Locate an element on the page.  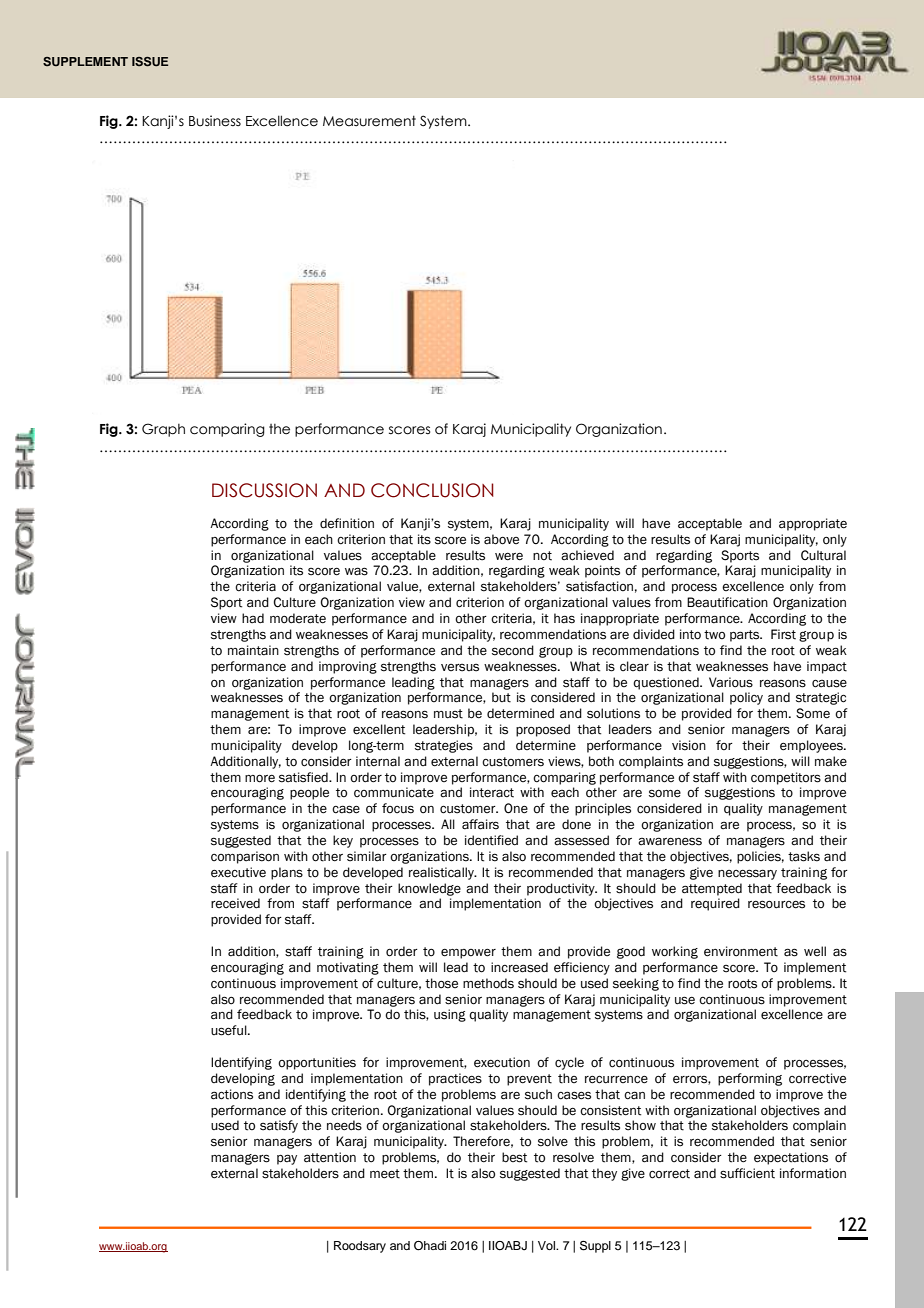
parts is located at coordinates (746, 636).
